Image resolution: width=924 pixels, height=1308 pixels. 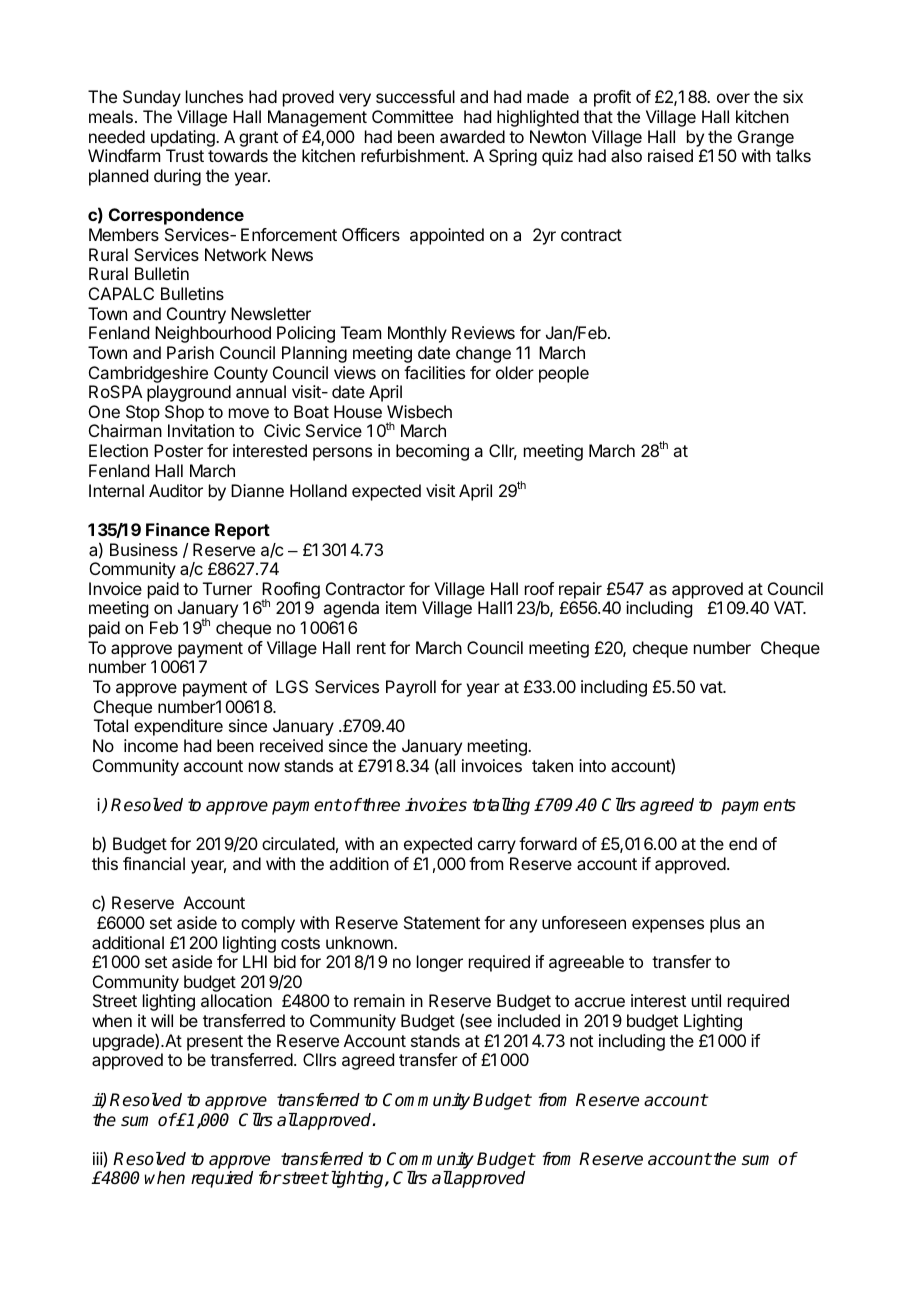 I want to click on facilities, so click(x=434, y=372).
